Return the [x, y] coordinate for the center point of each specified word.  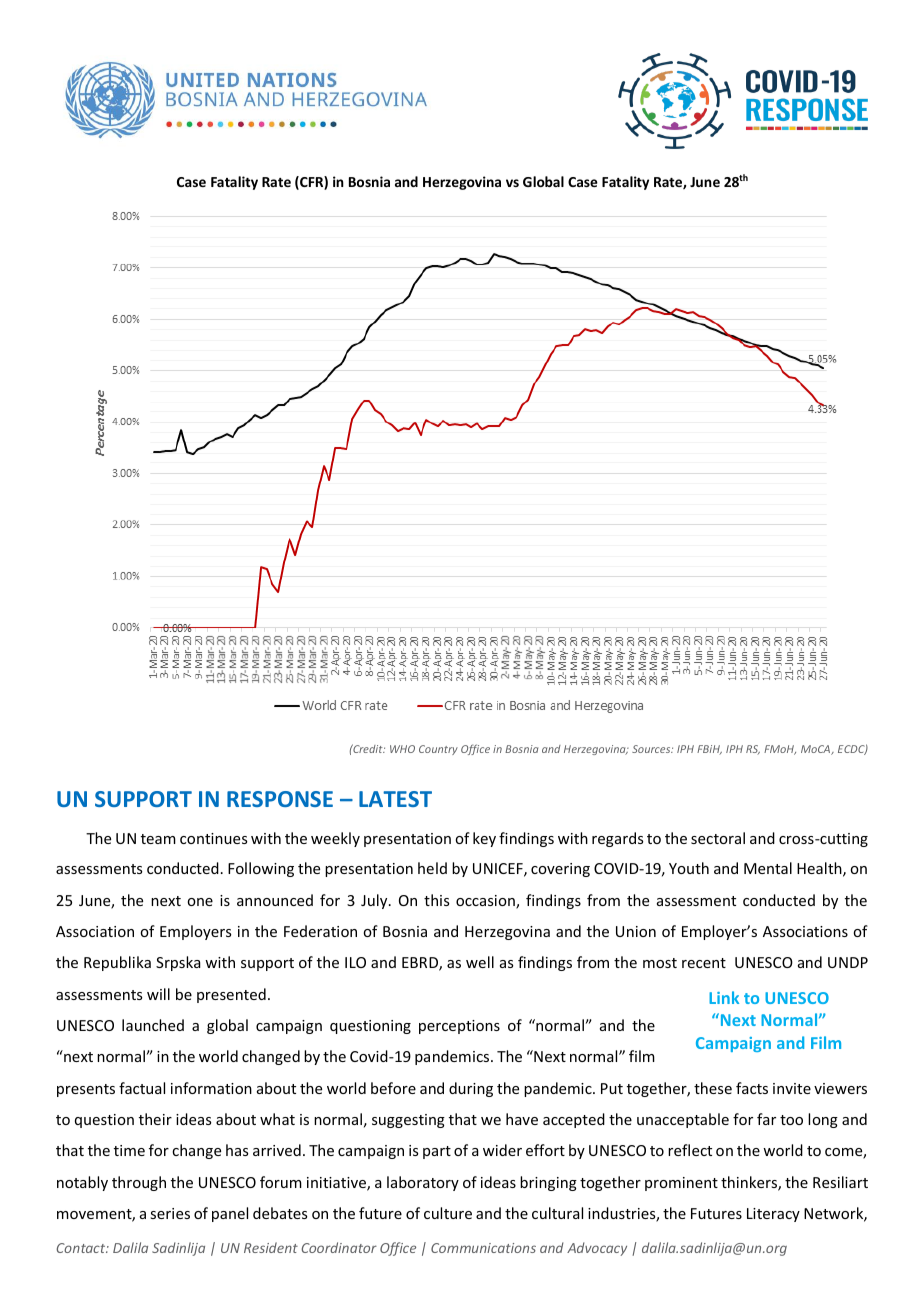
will [158, 994]
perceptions [459, 1027]
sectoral [718, 838]
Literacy [773, 1215]
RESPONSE [280, 799]
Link [724, 997]
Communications [483, 1248]
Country [438, 750]
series [170, 1213]
